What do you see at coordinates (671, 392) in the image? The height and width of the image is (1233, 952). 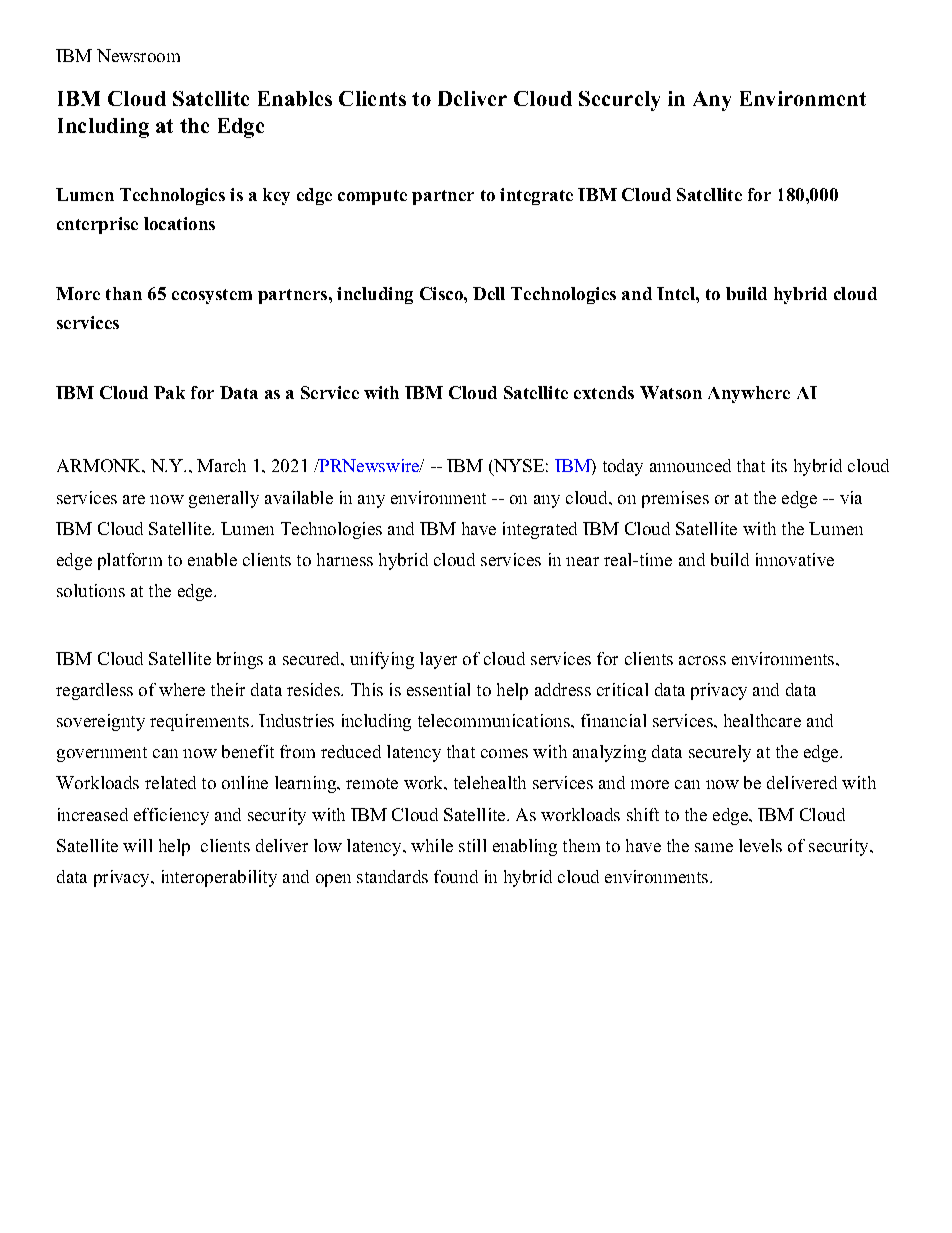 I see `Watson` at bounding box center [671, 392].
